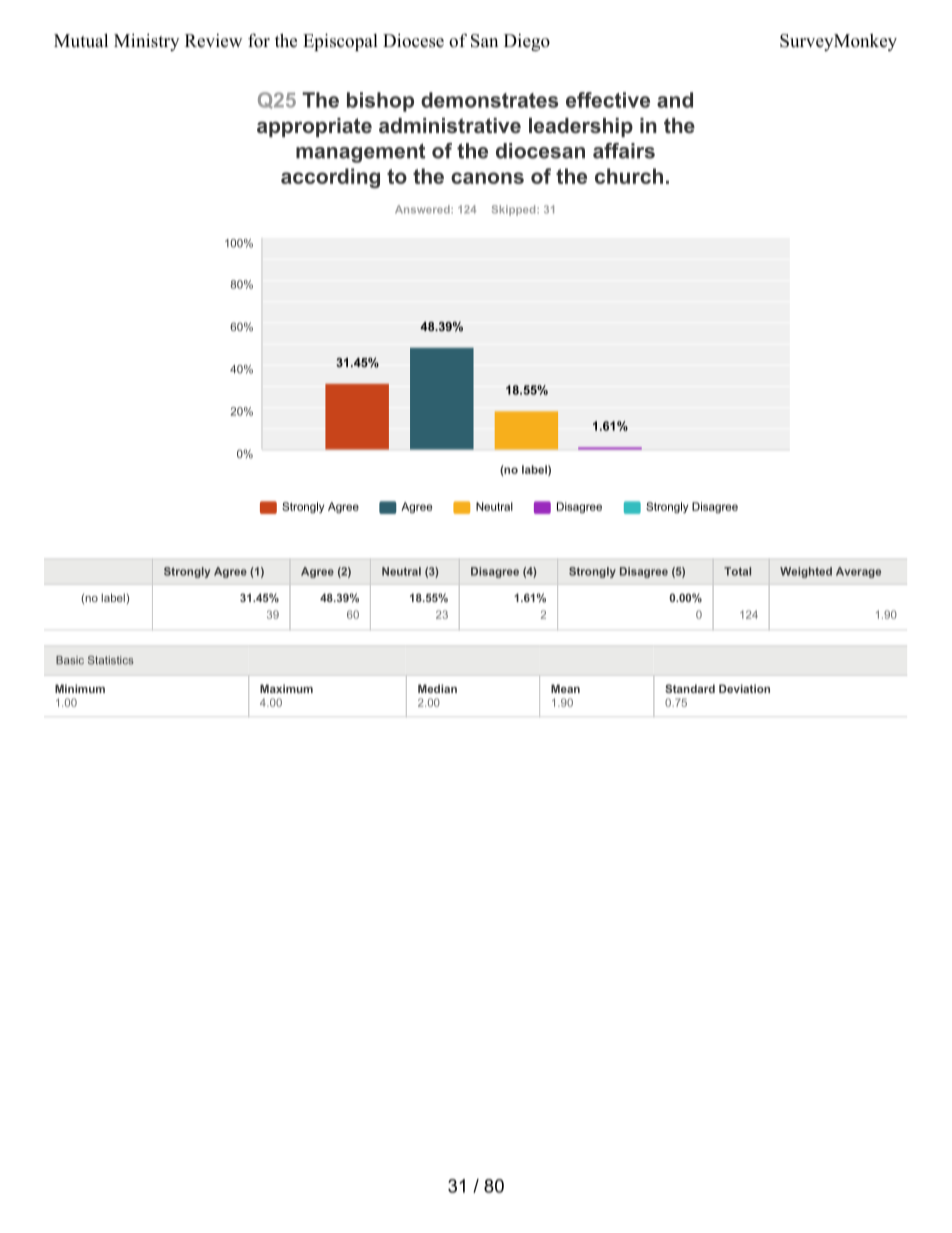  I want to click on Total, so click(737, 571).
